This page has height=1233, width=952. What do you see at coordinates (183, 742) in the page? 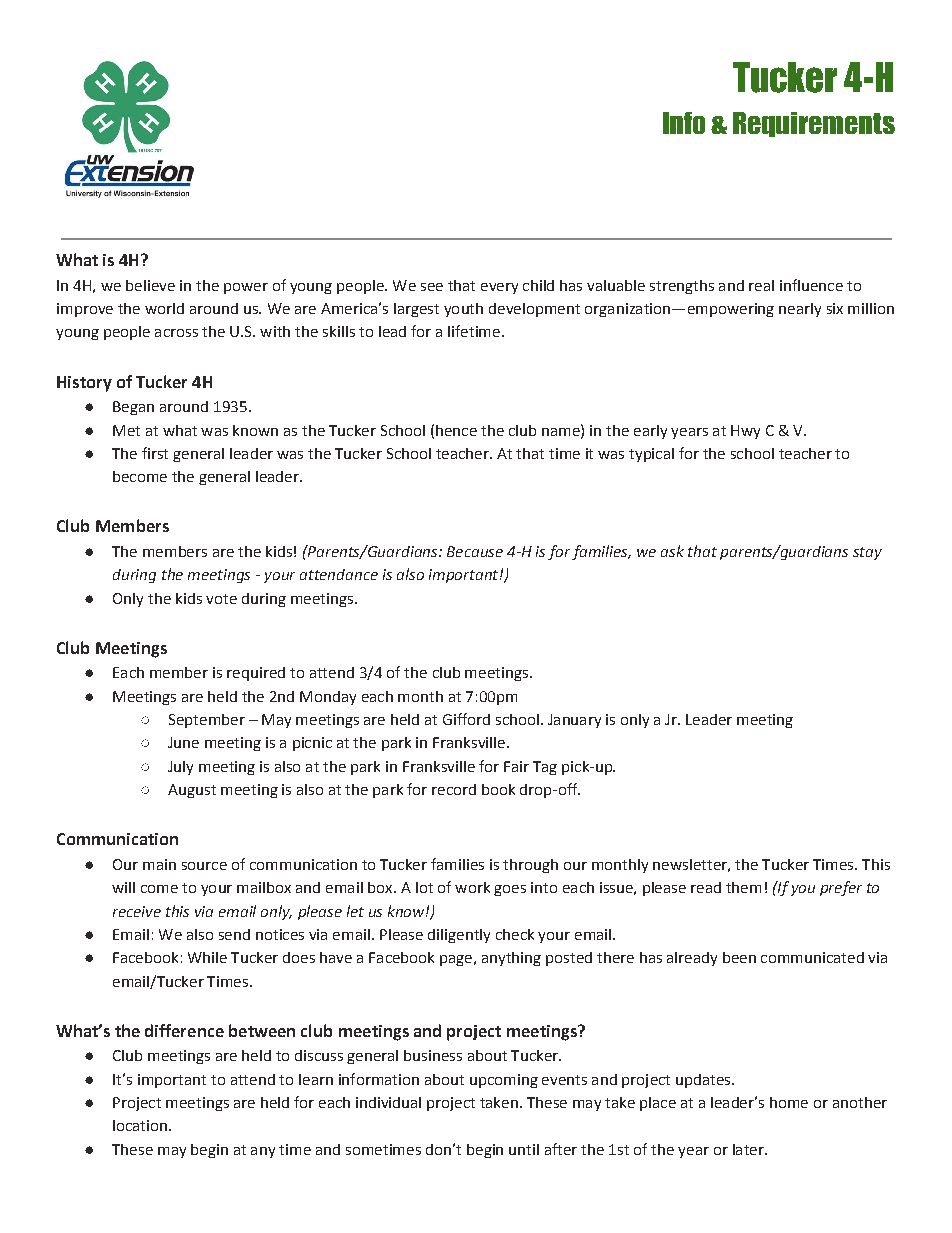
I see `June` at bounding box center [183, 742].
